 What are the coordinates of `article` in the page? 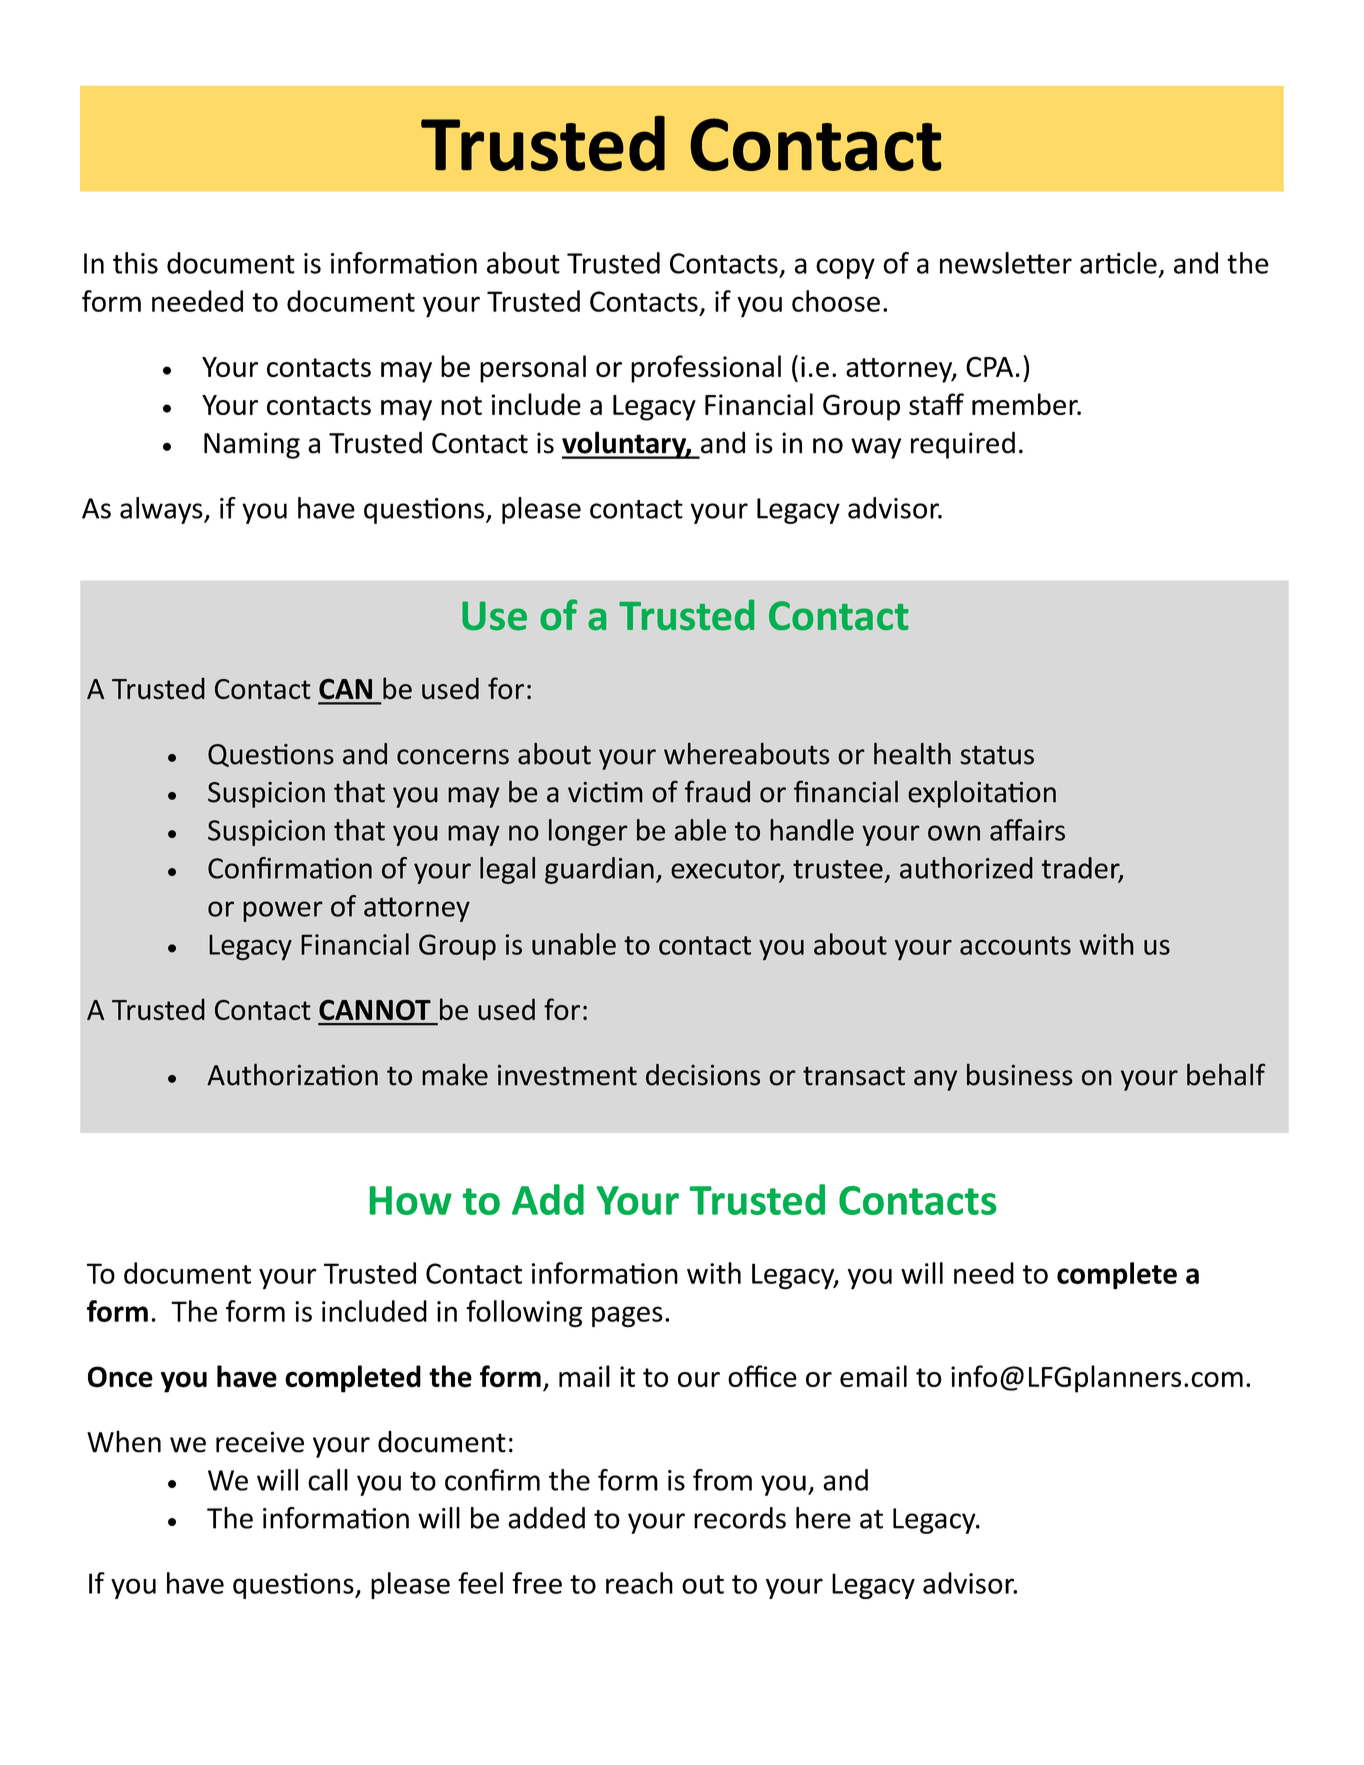 It's located at (1118, 263).
